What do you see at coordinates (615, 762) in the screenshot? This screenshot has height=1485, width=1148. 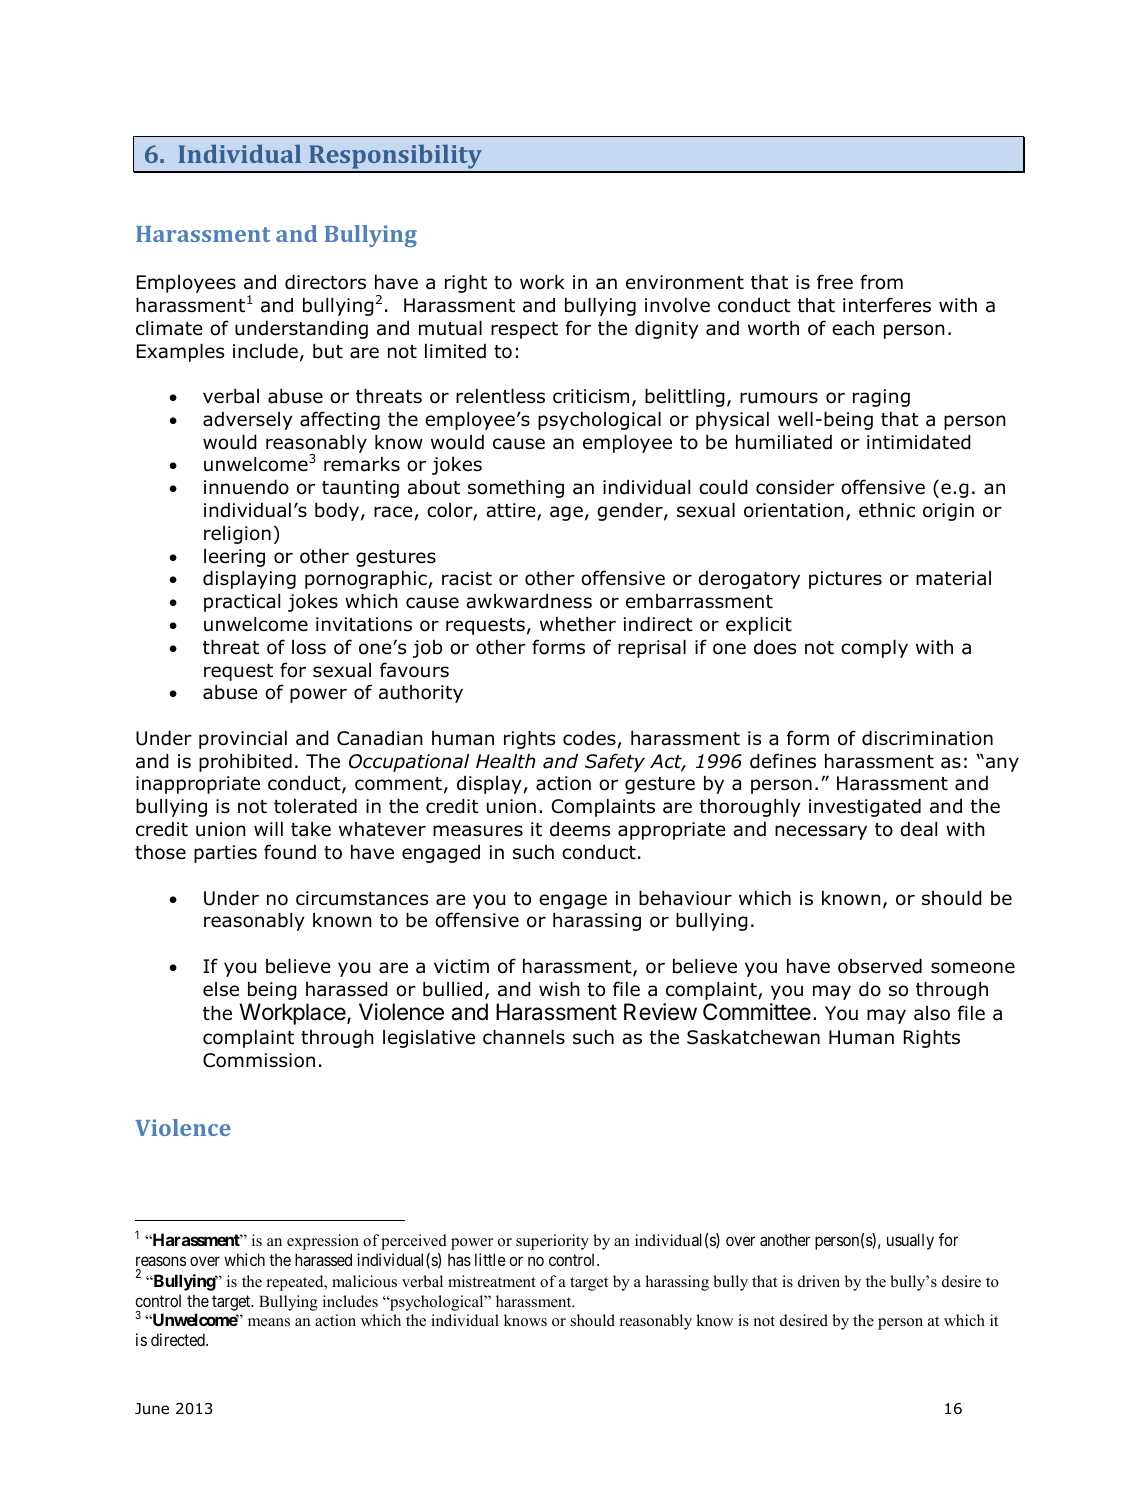 I see `Safety` at bounding box center [615, 762].
